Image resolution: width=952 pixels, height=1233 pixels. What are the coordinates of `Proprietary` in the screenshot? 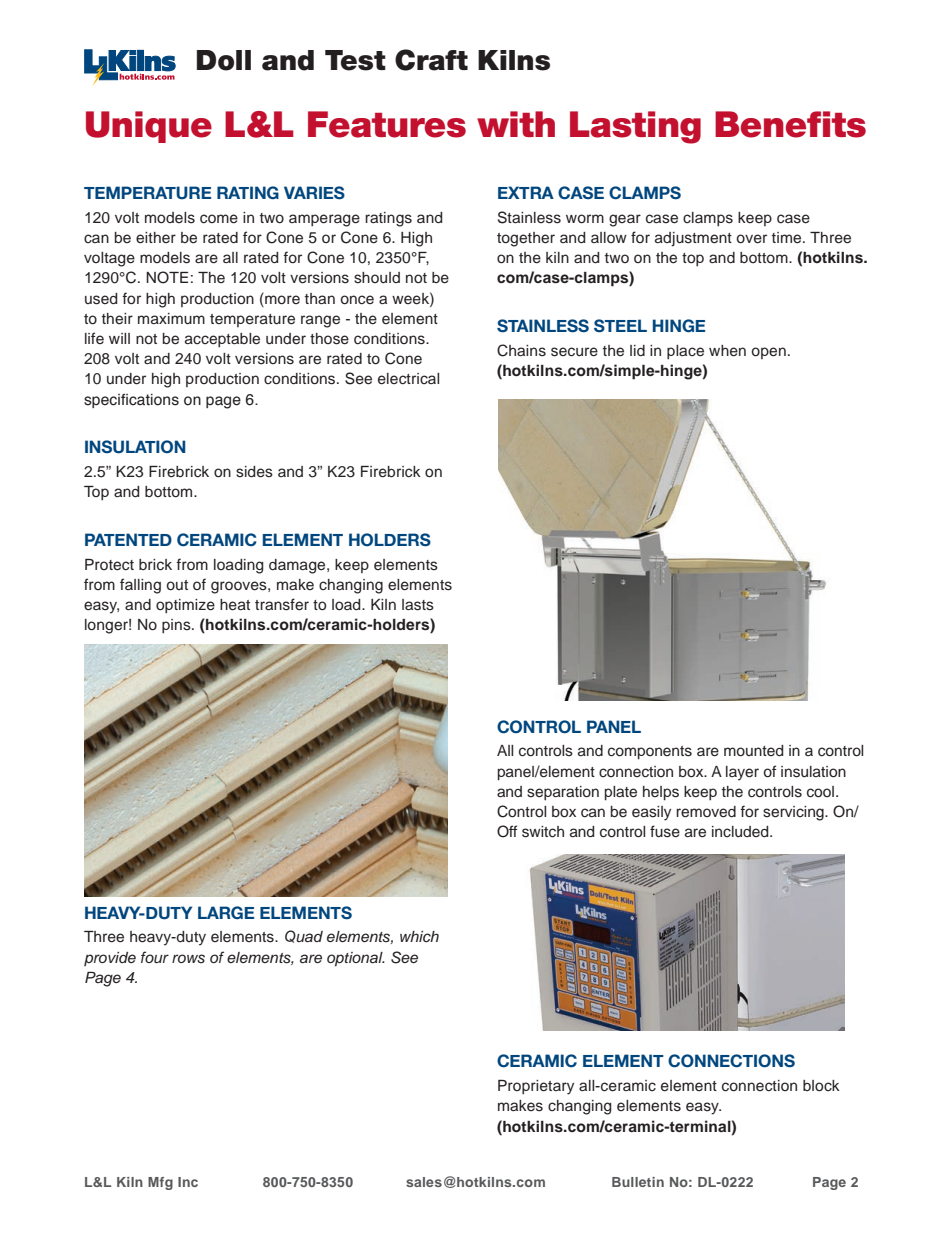 It's located at (536, 1087).
